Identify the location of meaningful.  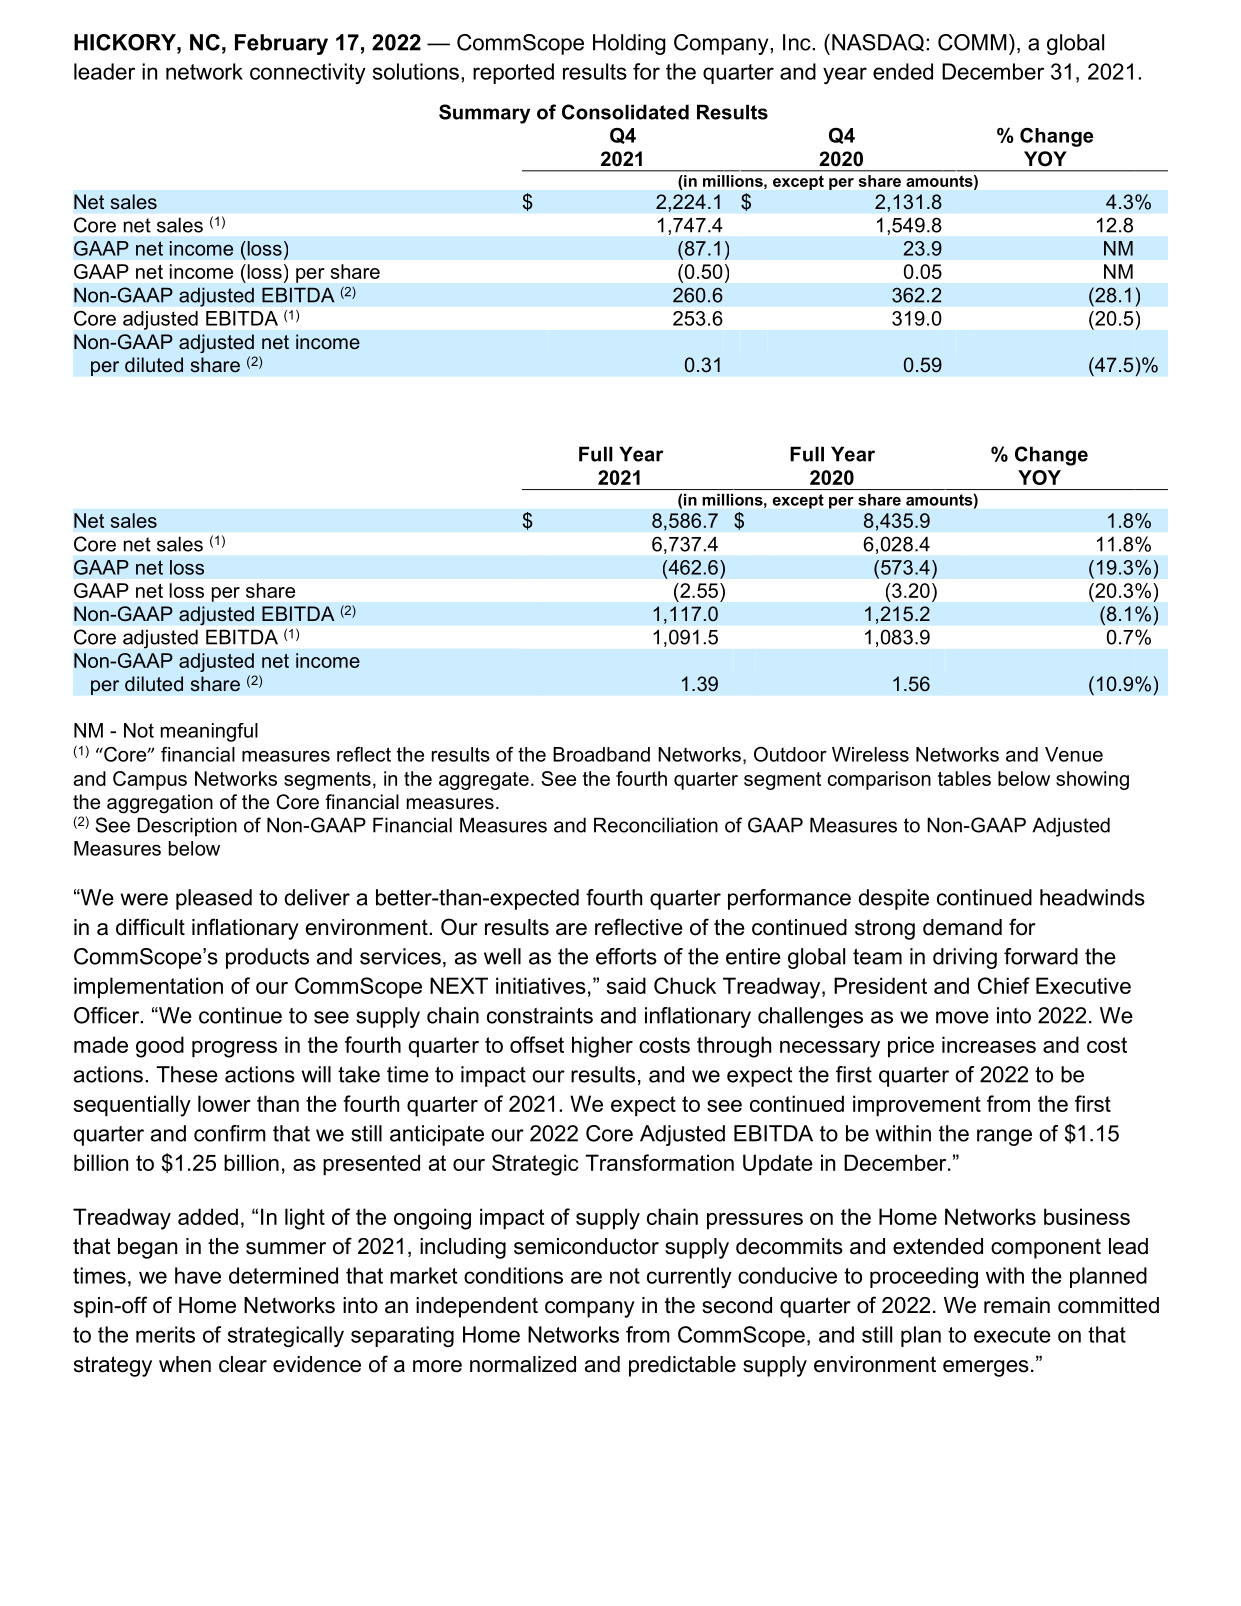
(209, 732).
